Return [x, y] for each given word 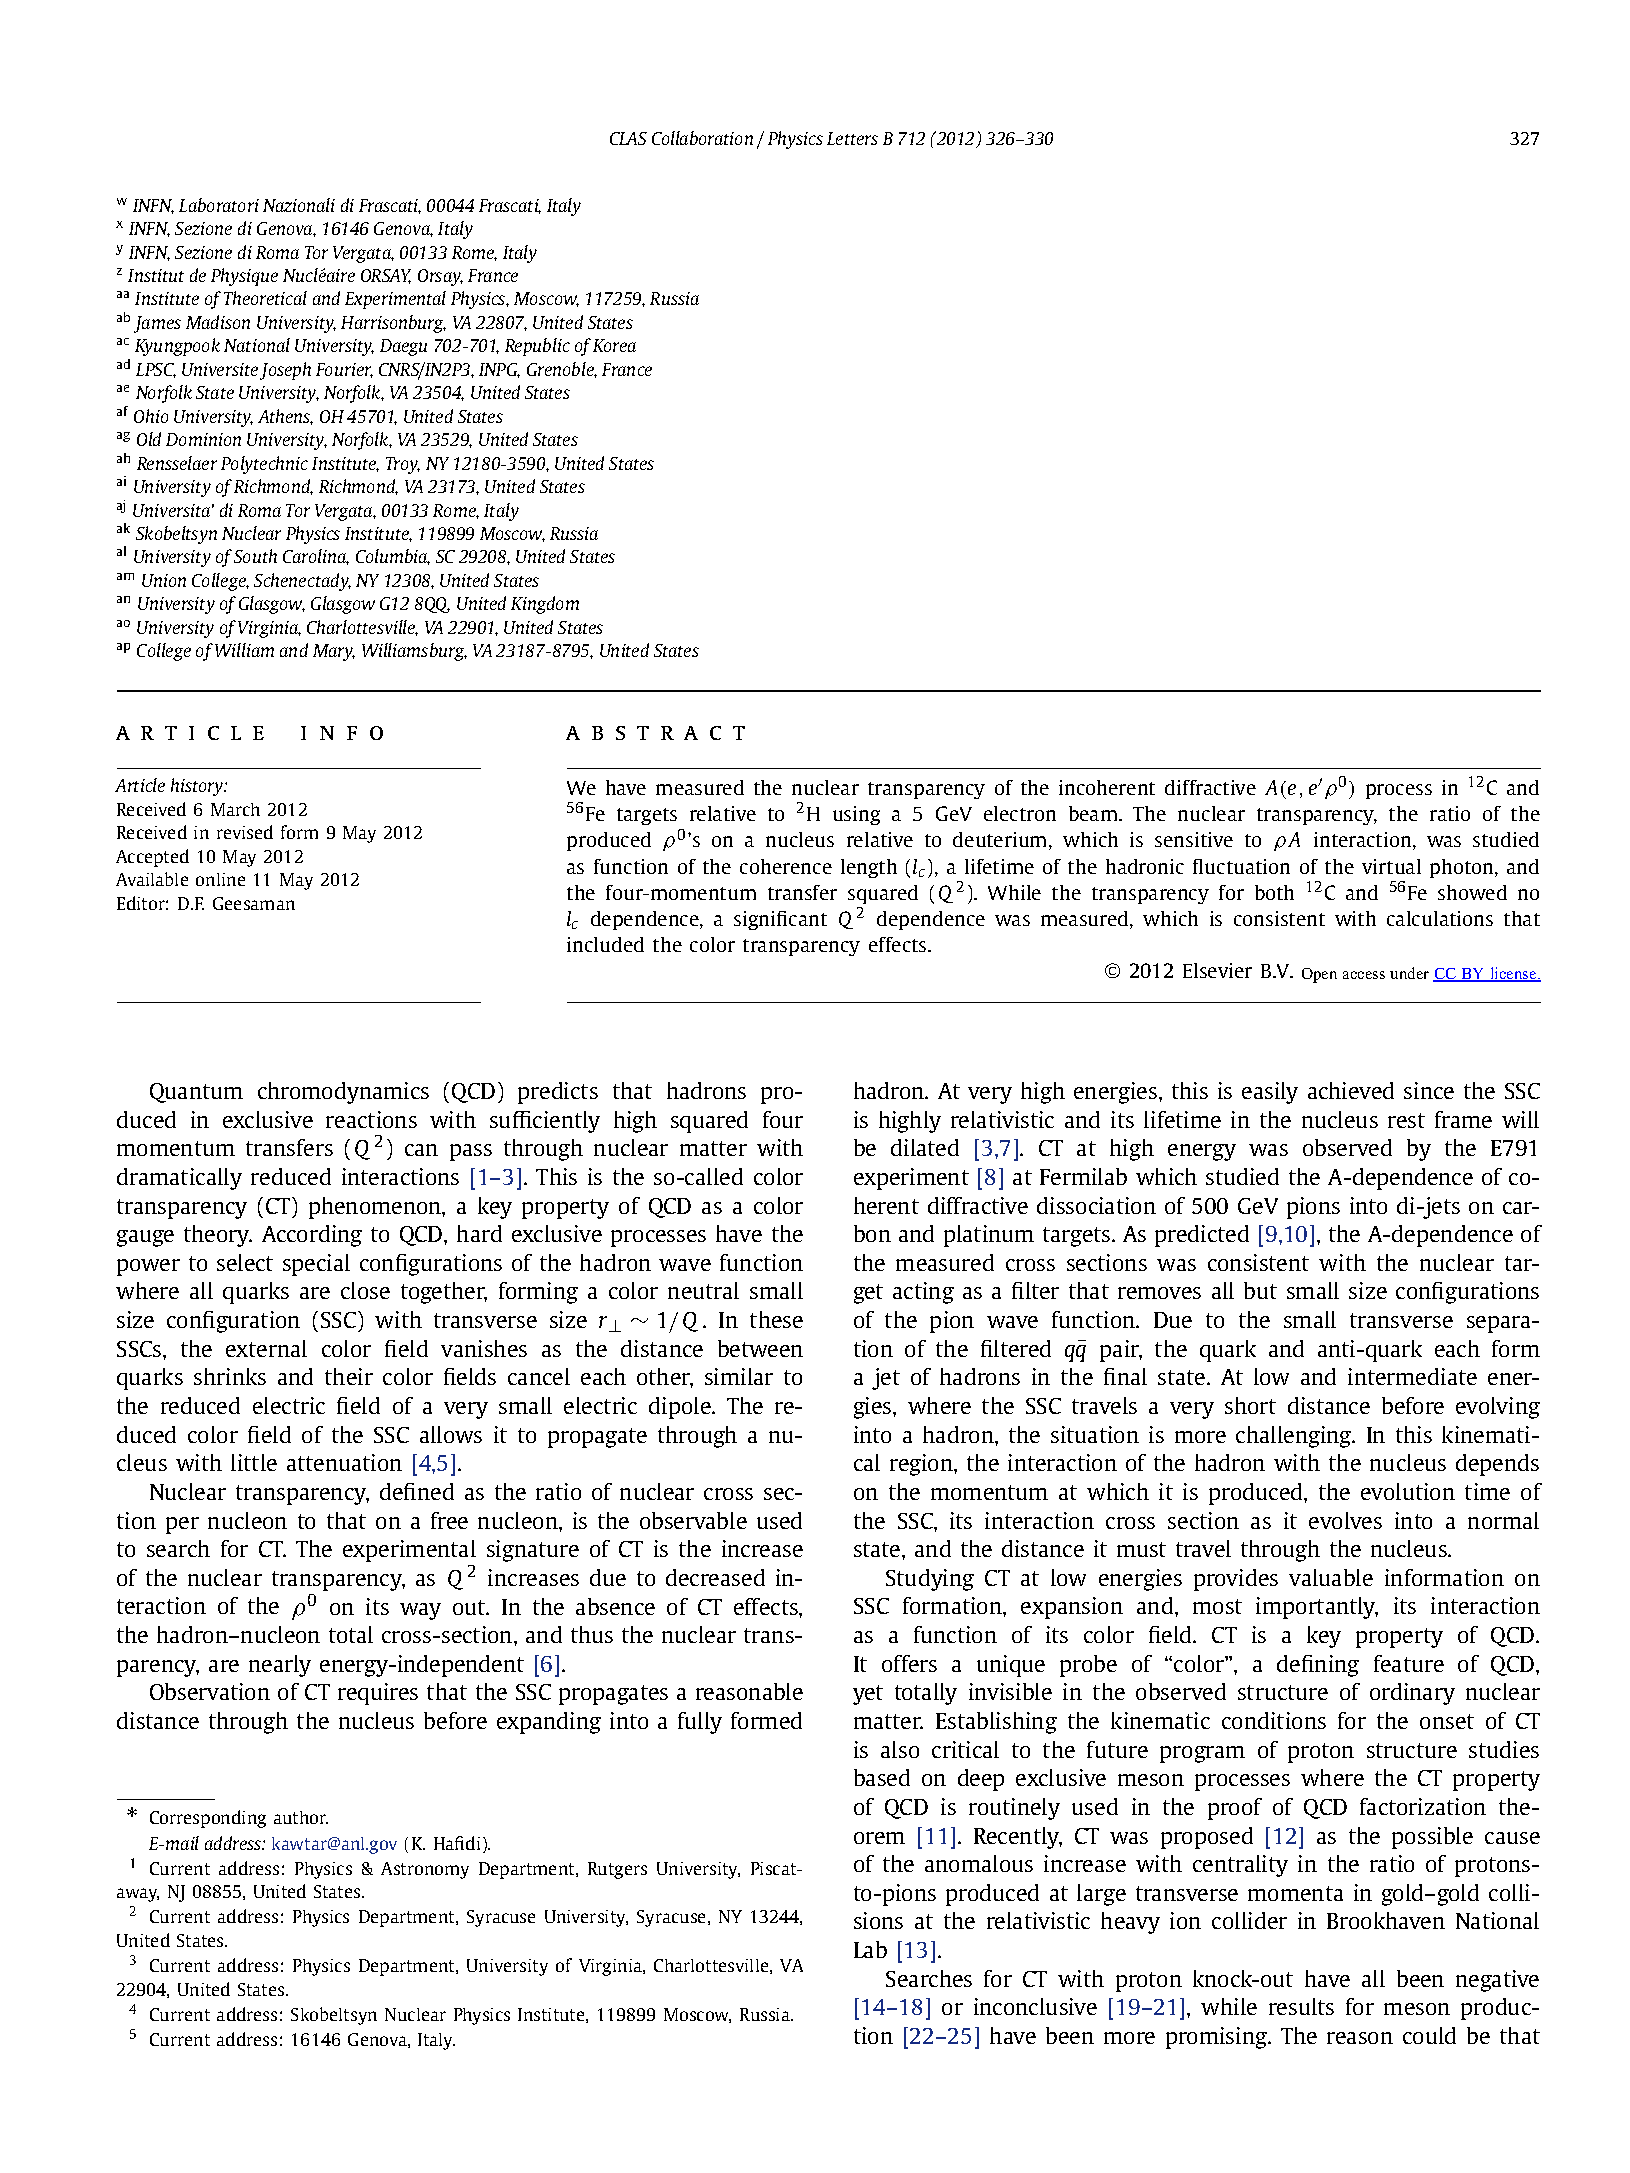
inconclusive [1035, 2006]
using [856, 815]
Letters [852, 138]
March [235, 809]
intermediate [1412, 1376]
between [760, 1348]
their [349, 1376]
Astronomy [425, 1870]
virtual [1391, 866]
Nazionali [299, 205]
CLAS [628, 138]
